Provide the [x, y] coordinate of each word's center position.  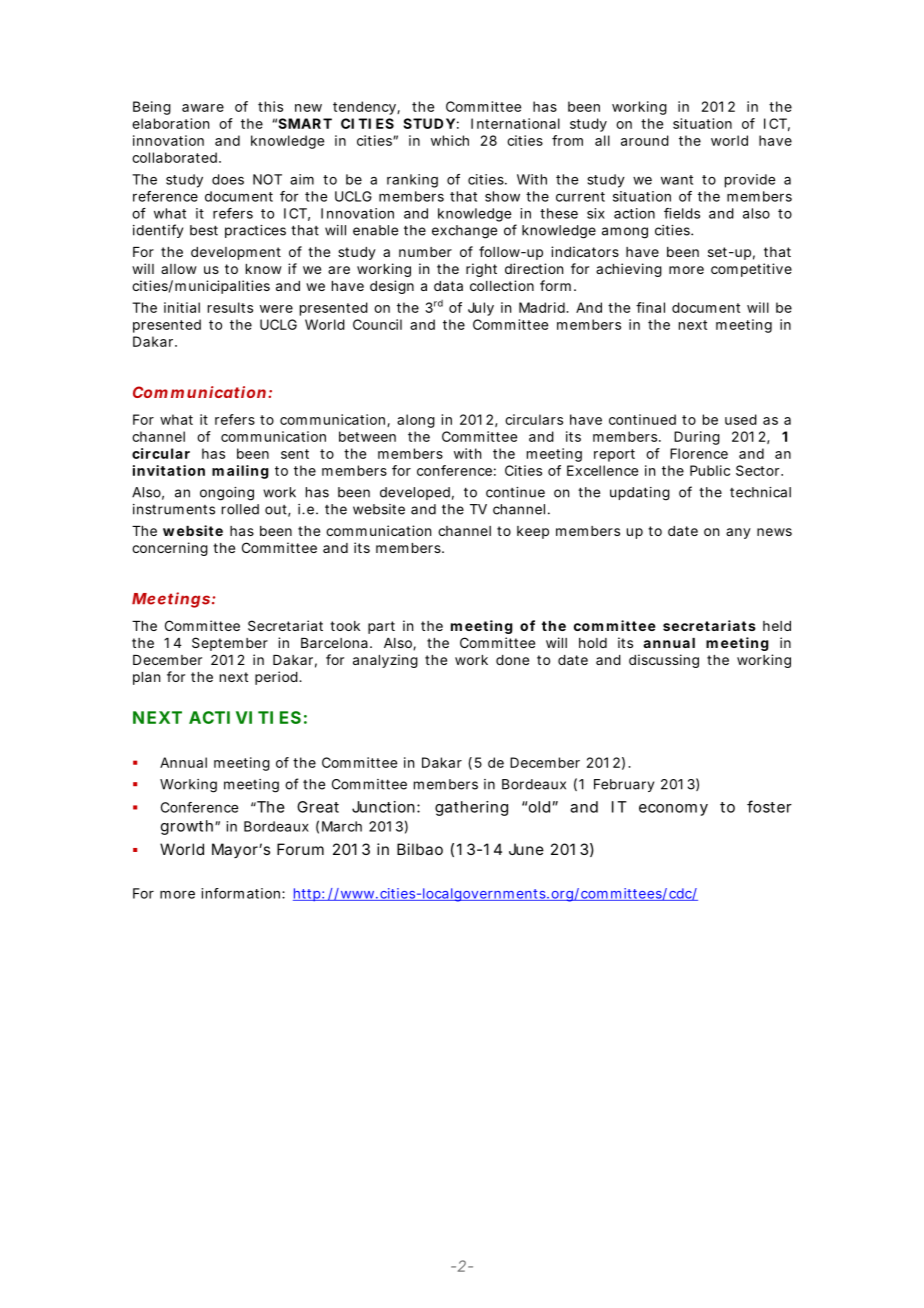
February [624, 785]
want [677, 180]
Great [318, 807]
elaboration [170, 123]
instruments [174, 509]
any [738, 533]
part [381, 627]
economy [673, 810]
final [650, 307]
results [230, 307]
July [481, 309]
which [450, 140]
